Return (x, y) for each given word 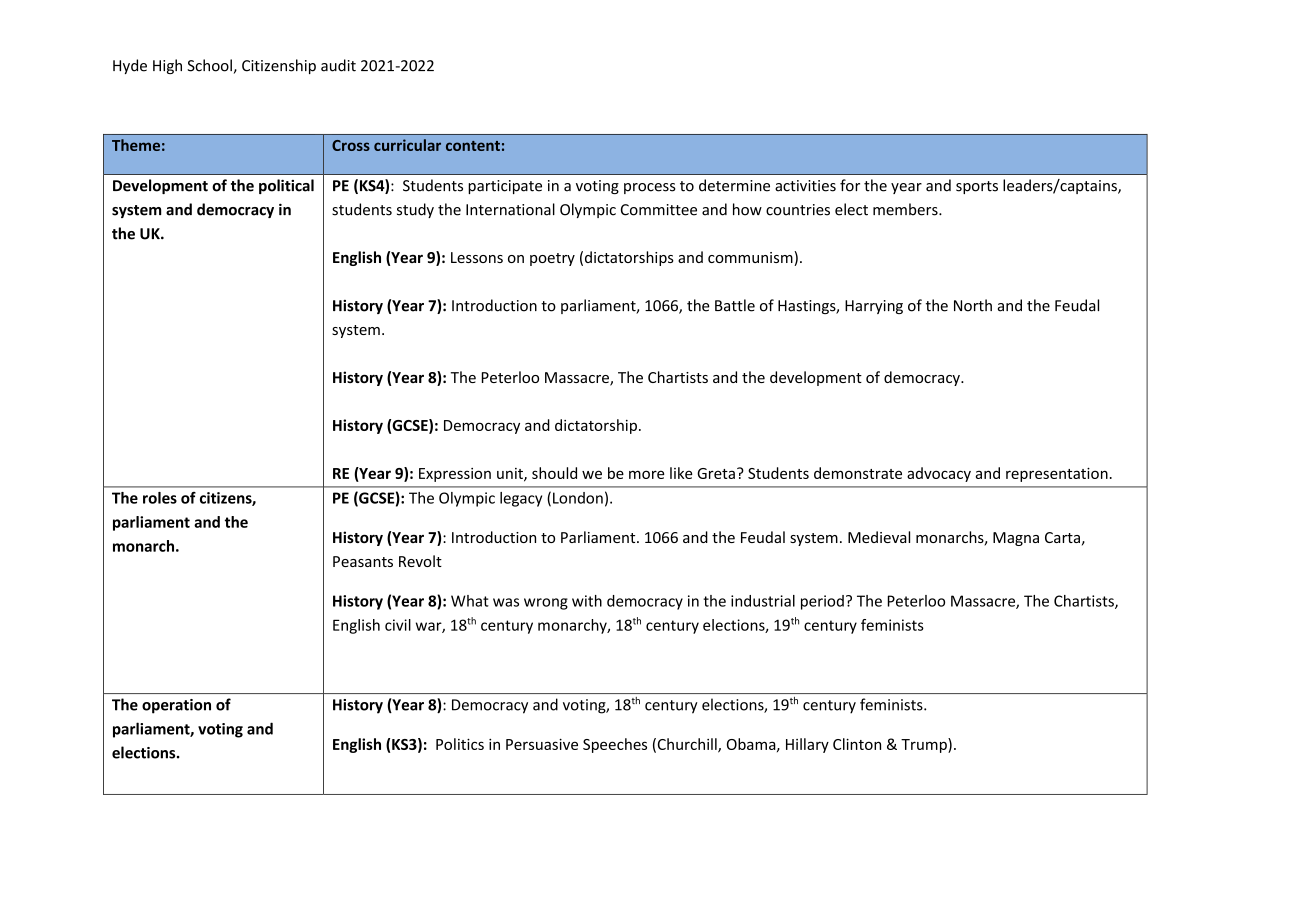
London (578, 498)
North (973, 305)
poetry (552, 259)
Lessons (477, 257)
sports (977, 187)
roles (160, 498)
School (209, 65)
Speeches (615, 745)
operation (176, 706)
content (473, 146)
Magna (1016, 539)
